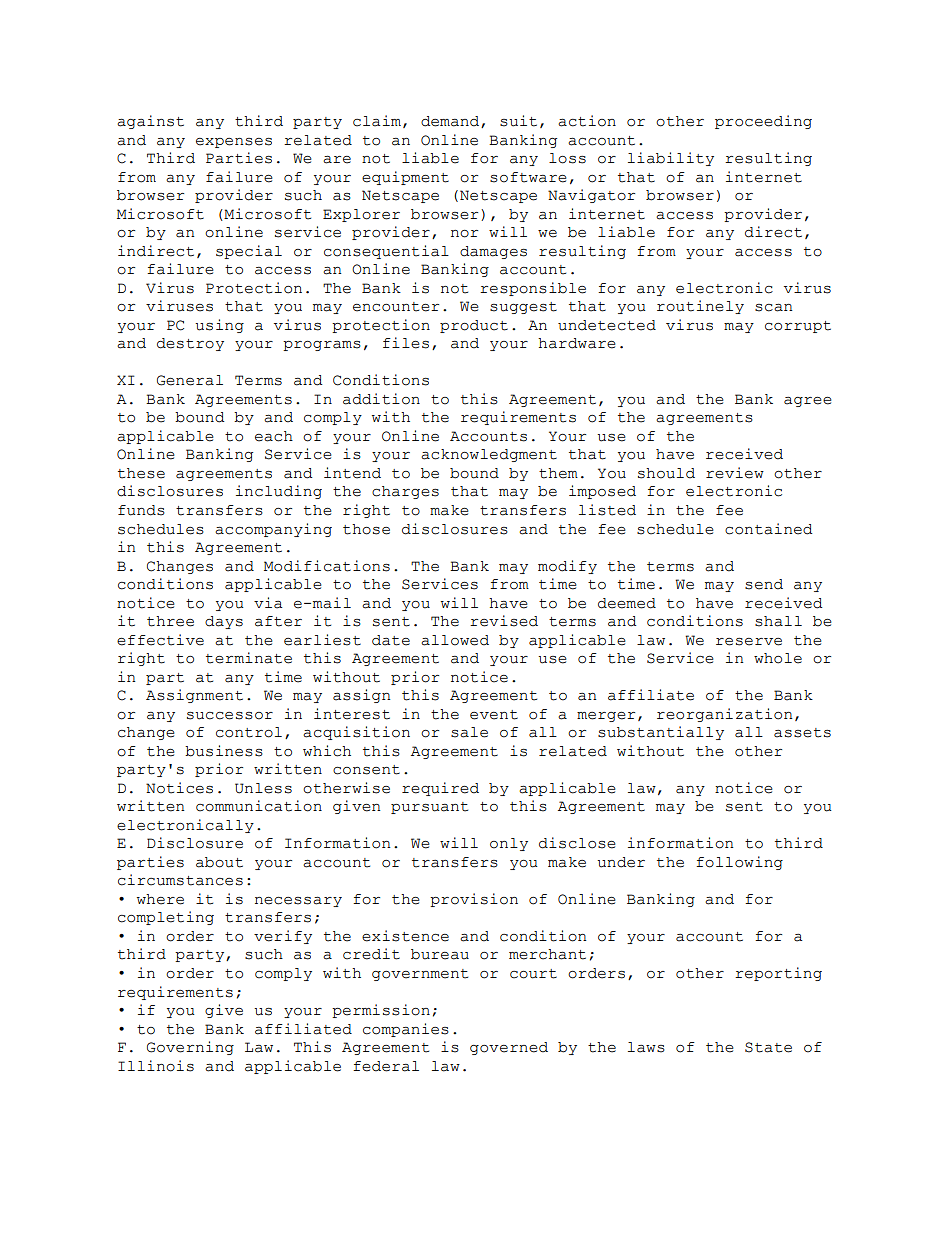  I want to click on review, so click(735, 473).
